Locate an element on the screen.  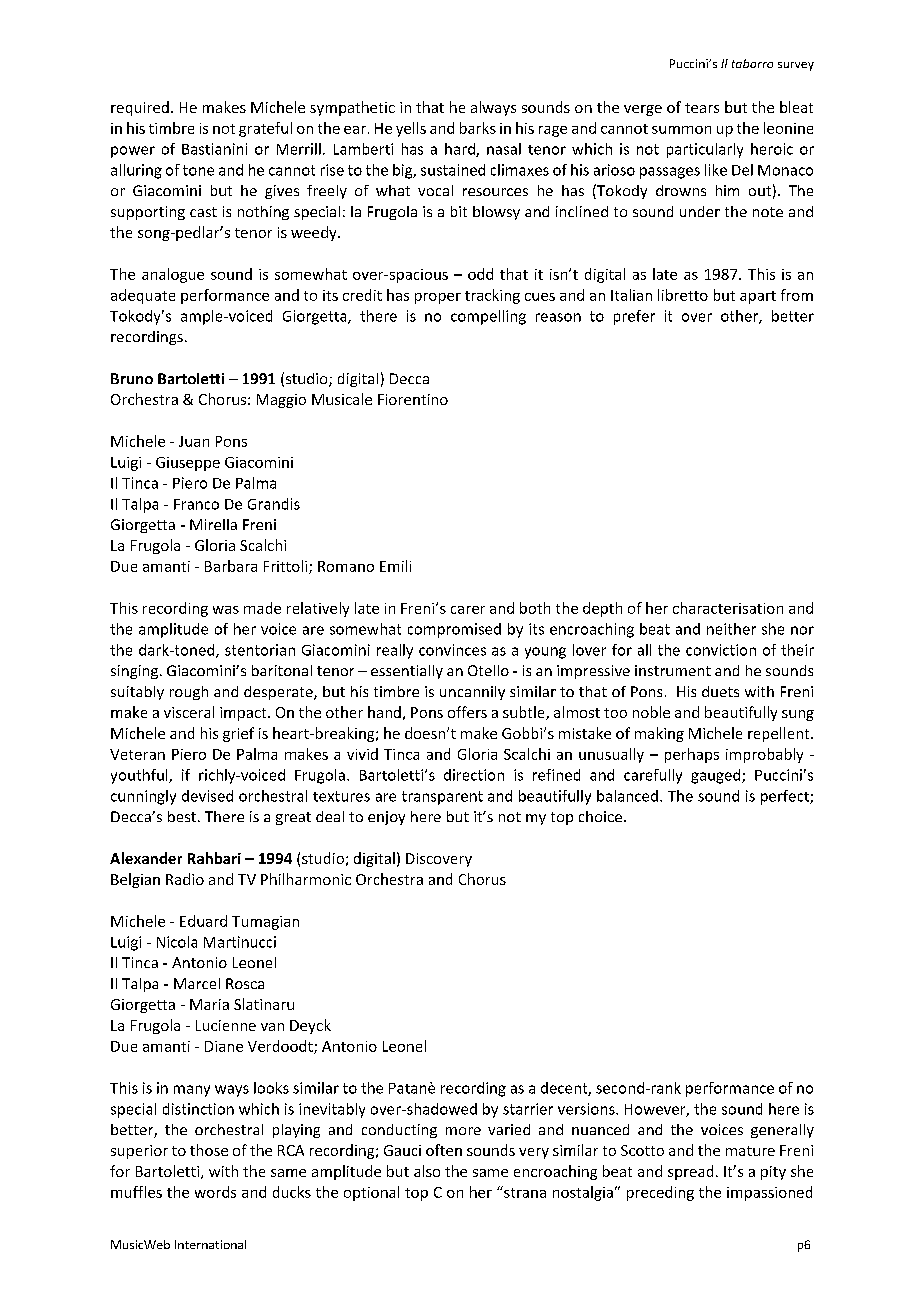
best is located at coordinates (182, 816).
